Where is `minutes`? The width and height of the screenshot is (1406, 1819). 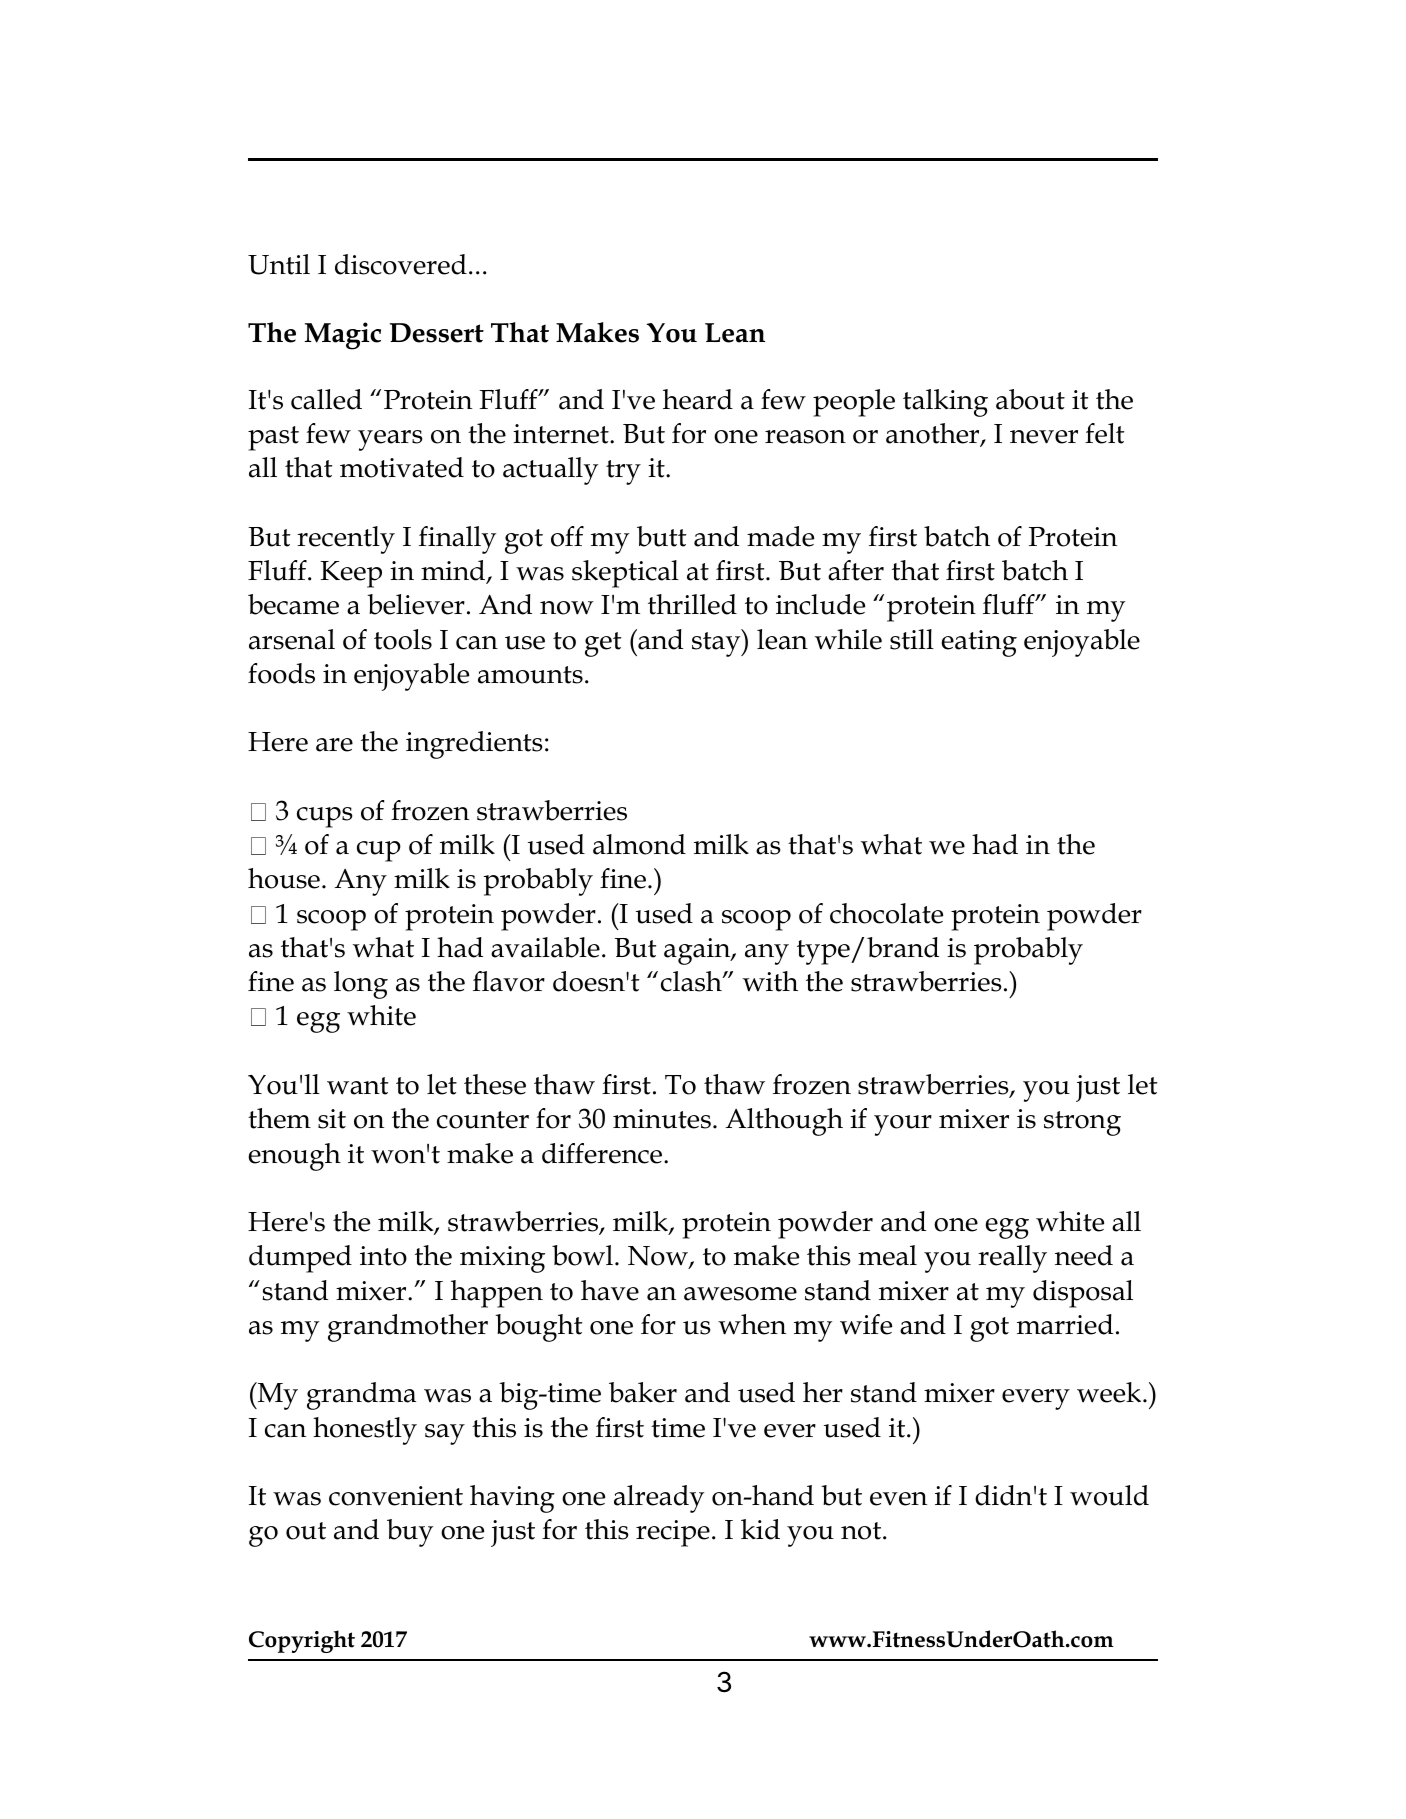 minutes is located at coordinates (662, 1119).
